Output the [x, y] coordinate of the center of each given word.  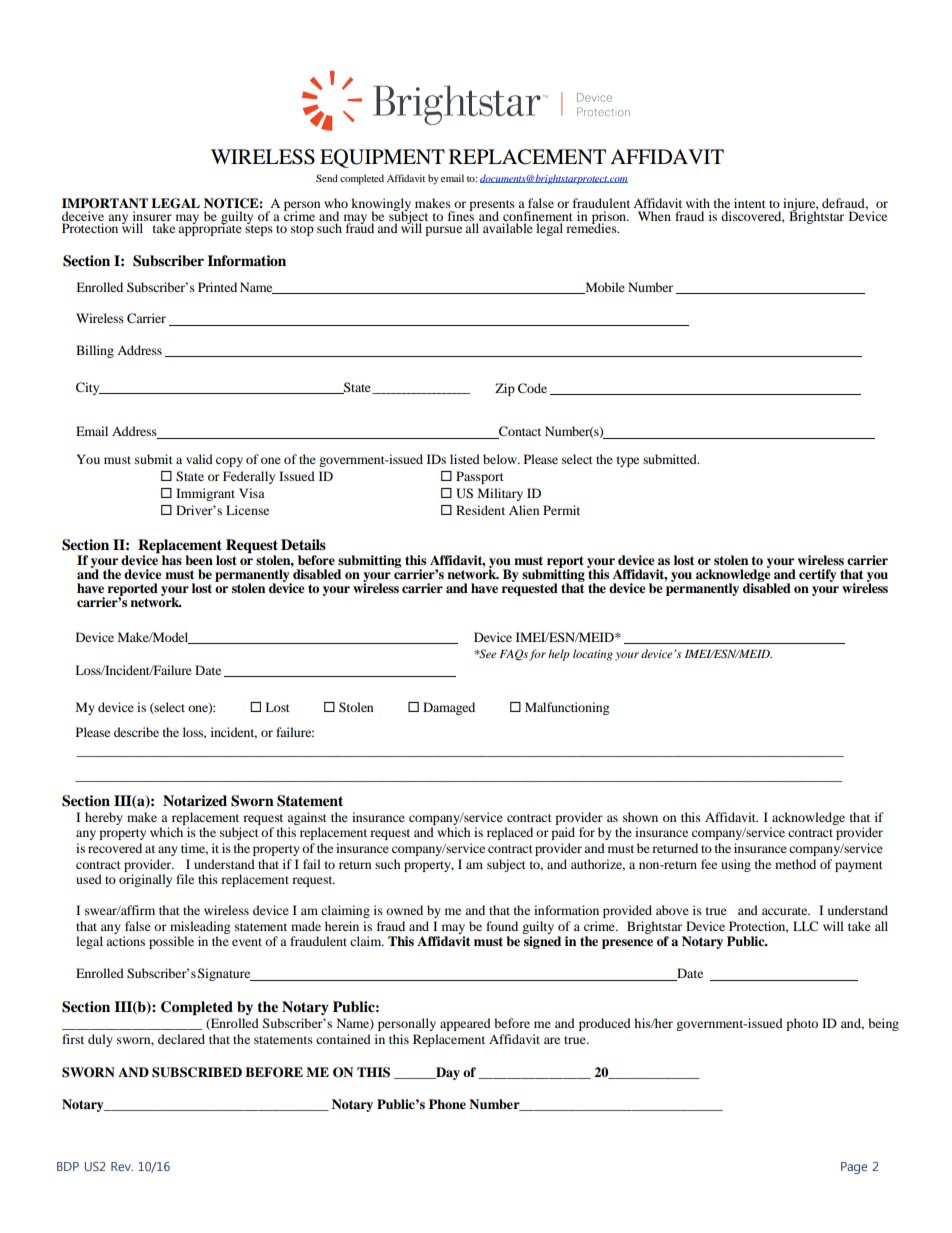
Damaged [449, 708]
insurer [152, 217]
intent [750, 203]
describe [136, 732]
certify [818, 575]
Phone [447, 1104]
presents [492, 207]
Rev [122, 1166]
